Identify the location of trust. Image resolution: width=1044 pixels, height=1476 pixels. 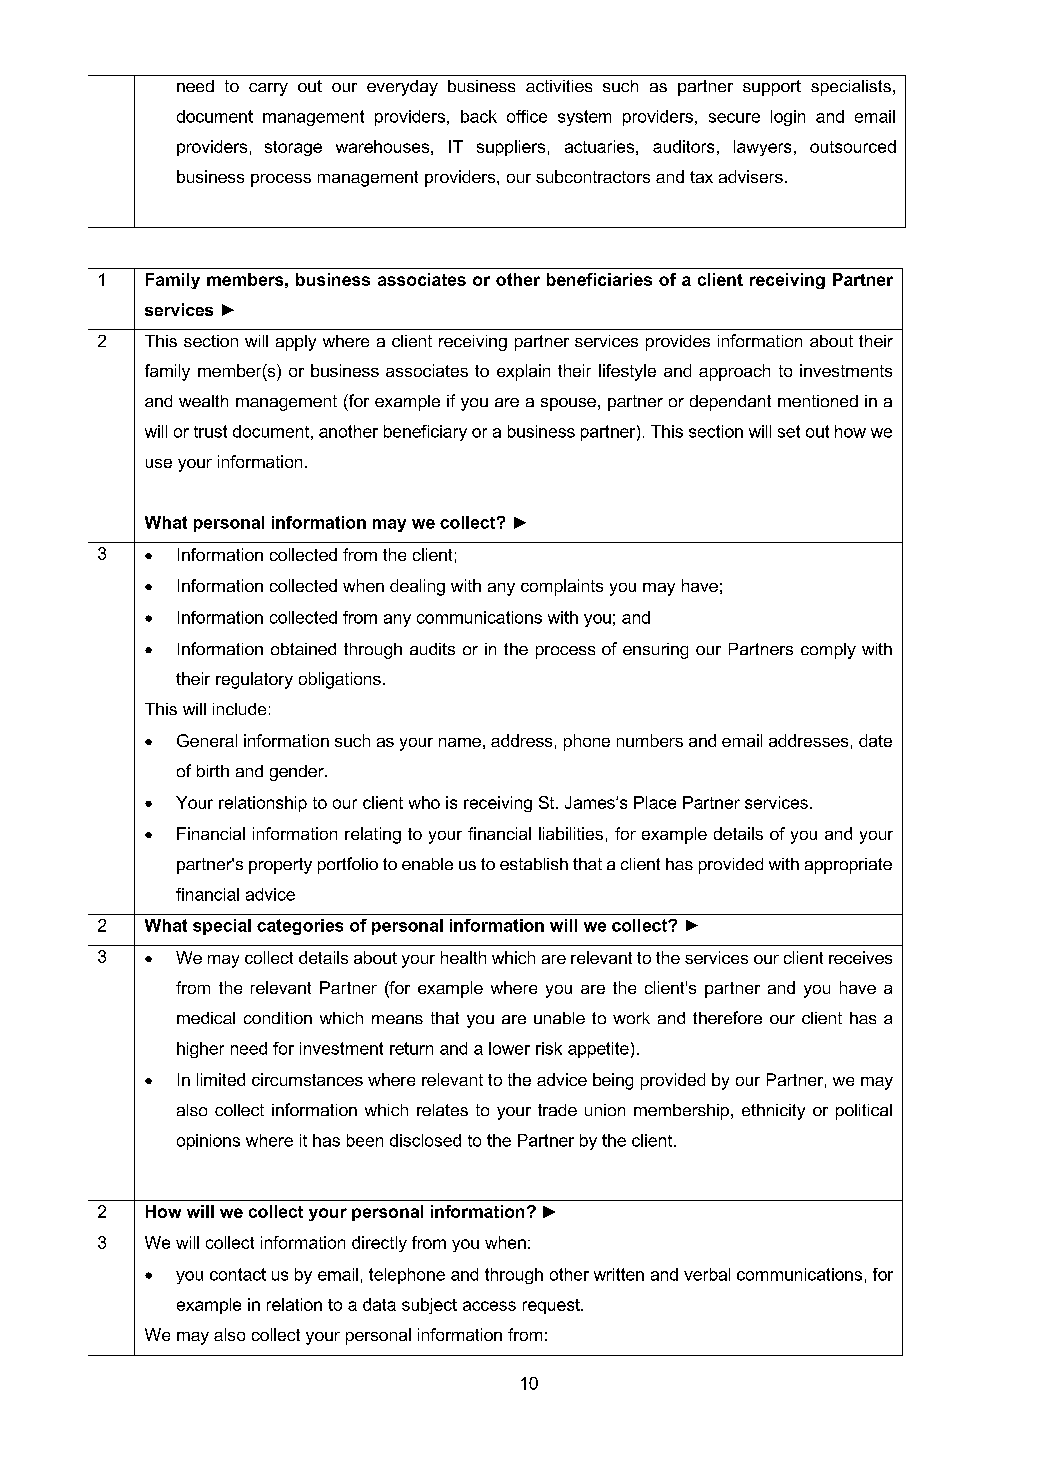
(210, 431).
